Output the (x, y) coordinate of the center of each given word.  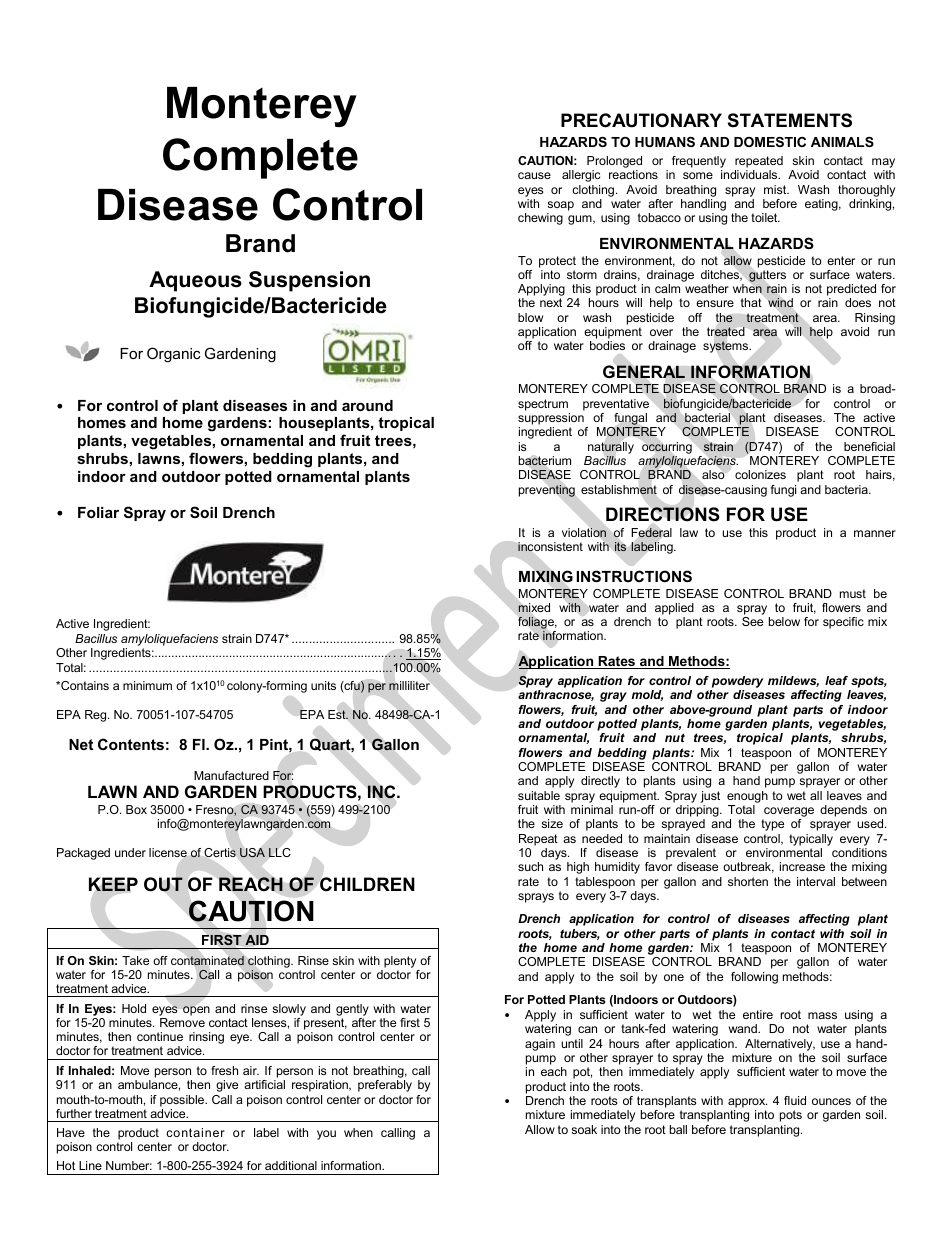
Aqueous (195, 281)
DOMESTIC (770, 142)
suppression (552, 420)
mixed (534, 607)
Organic (173, 355)
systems (727, 347)
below (784, 621)
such (530, 866)
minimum (147, 685)
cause (534, 175)
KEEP (113, 884)
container (195, 1132)
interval (816, 881)
